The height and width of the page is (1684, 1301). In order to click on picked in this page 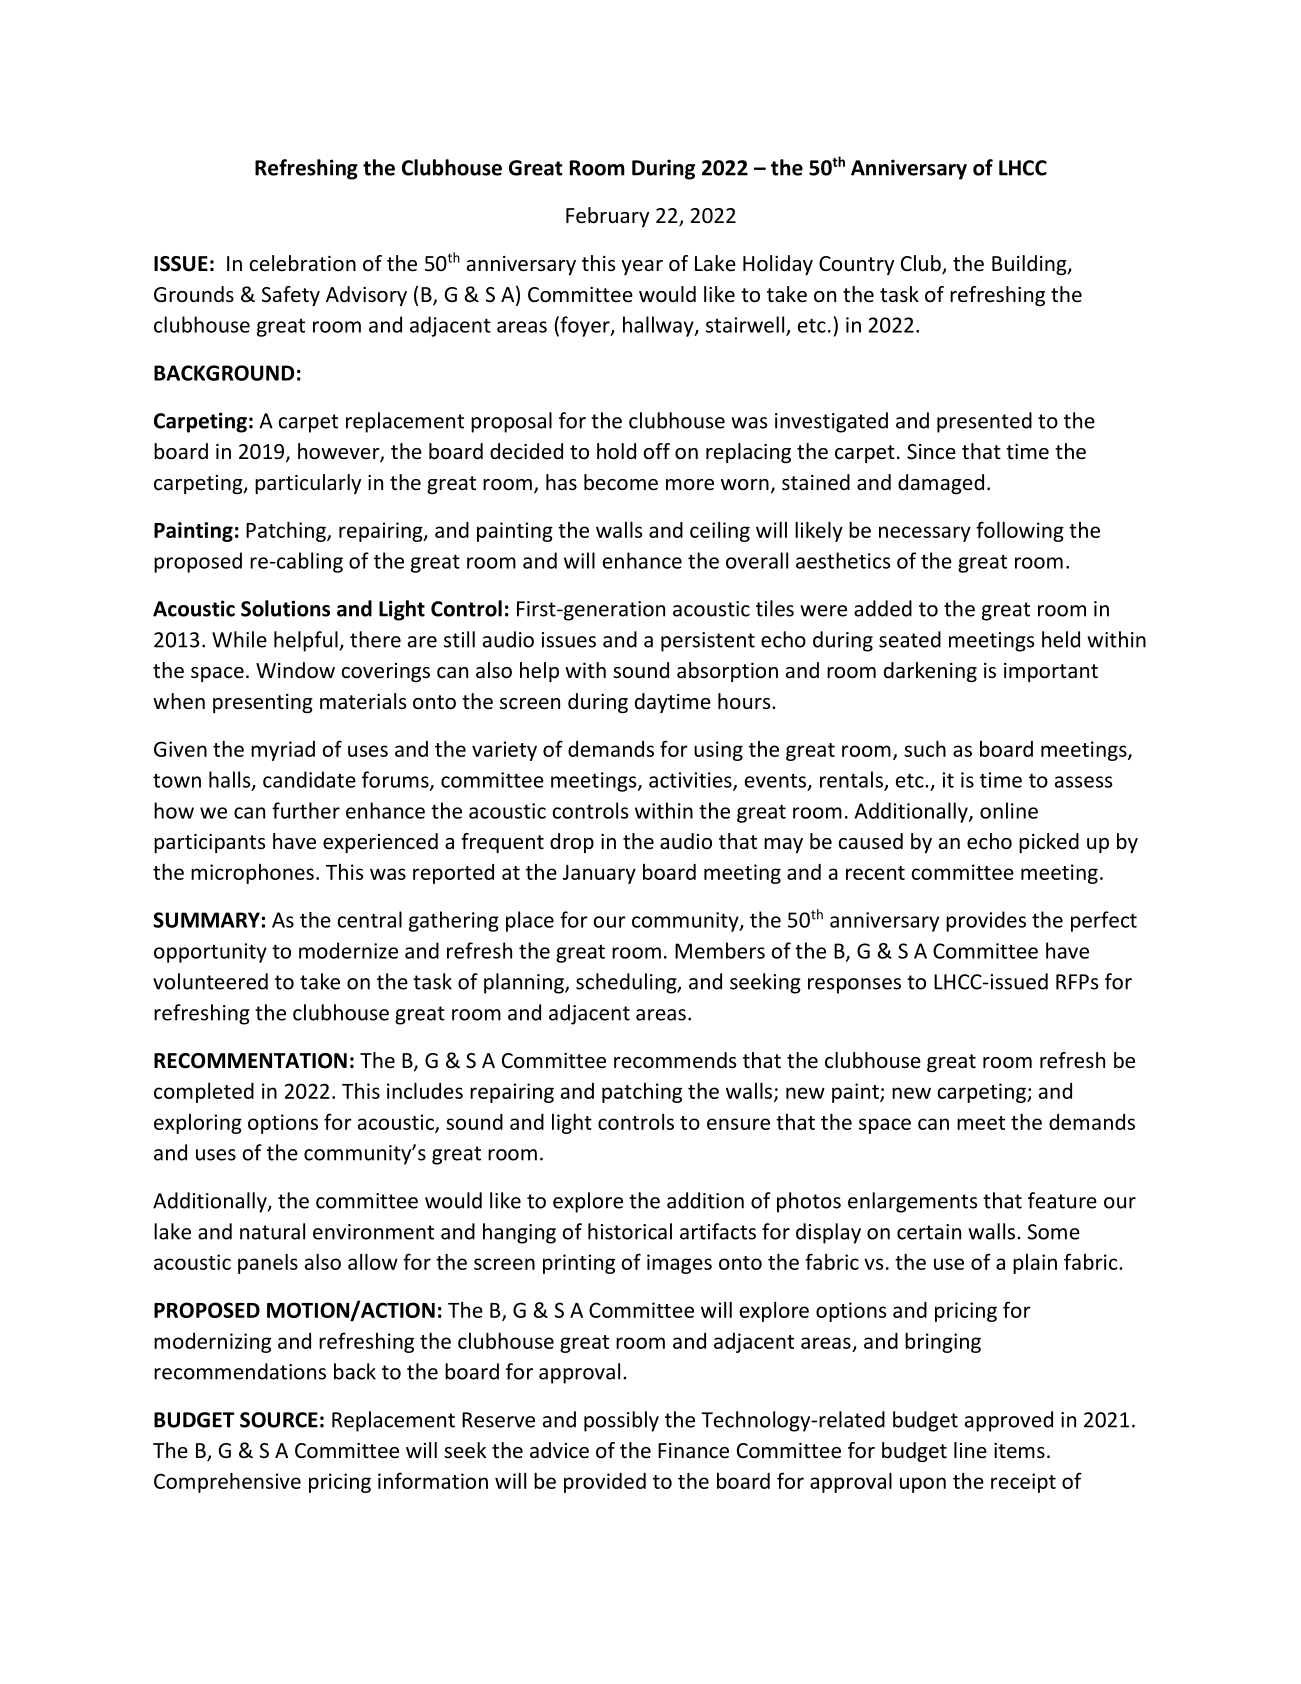, I will do `click(1049, 843)`.
